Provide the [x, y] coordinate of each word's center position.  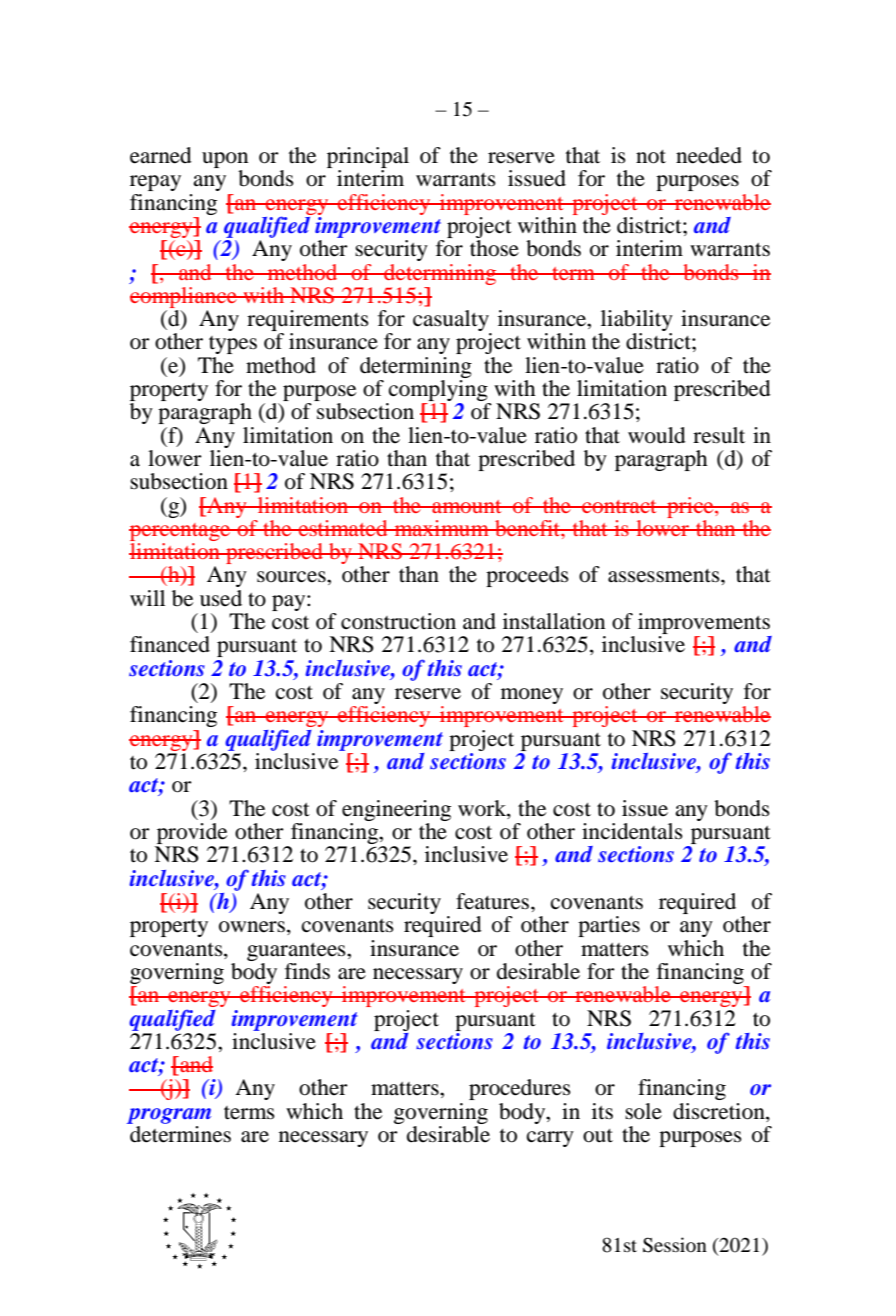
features [494, 901]
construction [398, 621]
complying [438, 392]
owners [252, 927]
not [651, 157]
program [169, 1116]
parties [609, 926]
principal [368, 157]
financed [170, 644]
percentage [181, 532]
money [532, 696]
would [657, 435]
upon [225, 160]
